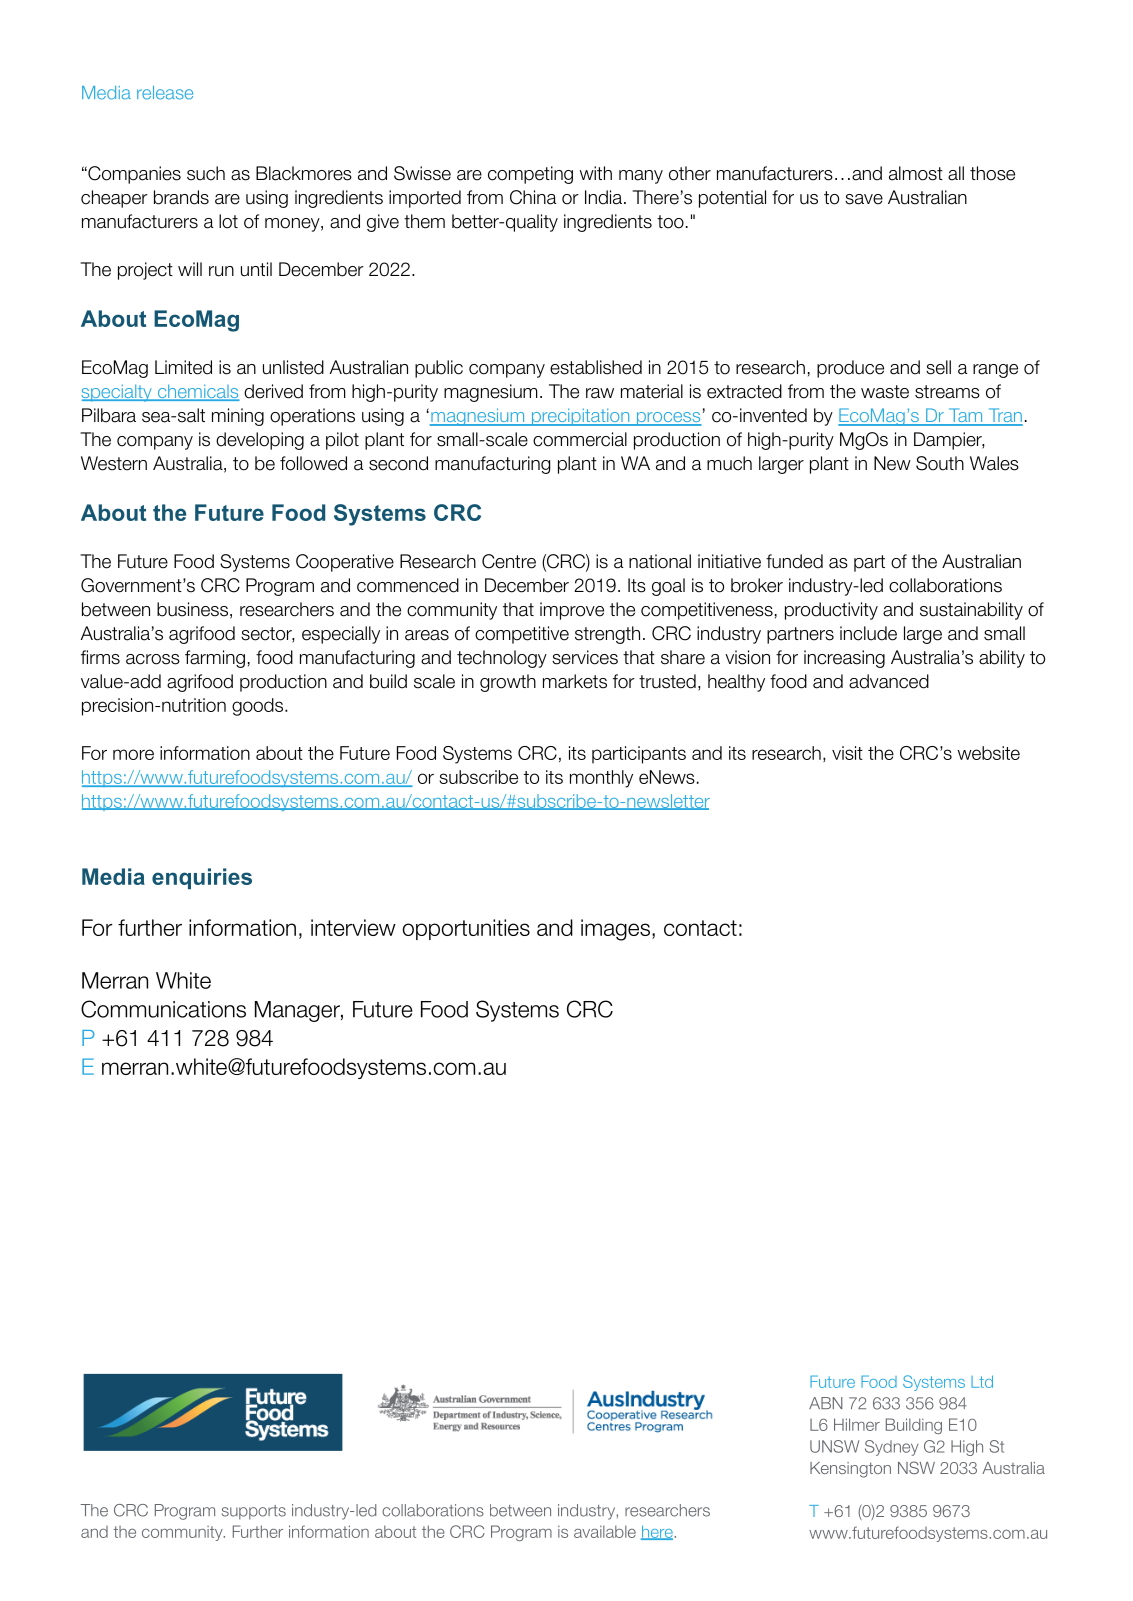 The width and height of the image is (1133, 1601). I want to click on supports, so click(254, 1512).
